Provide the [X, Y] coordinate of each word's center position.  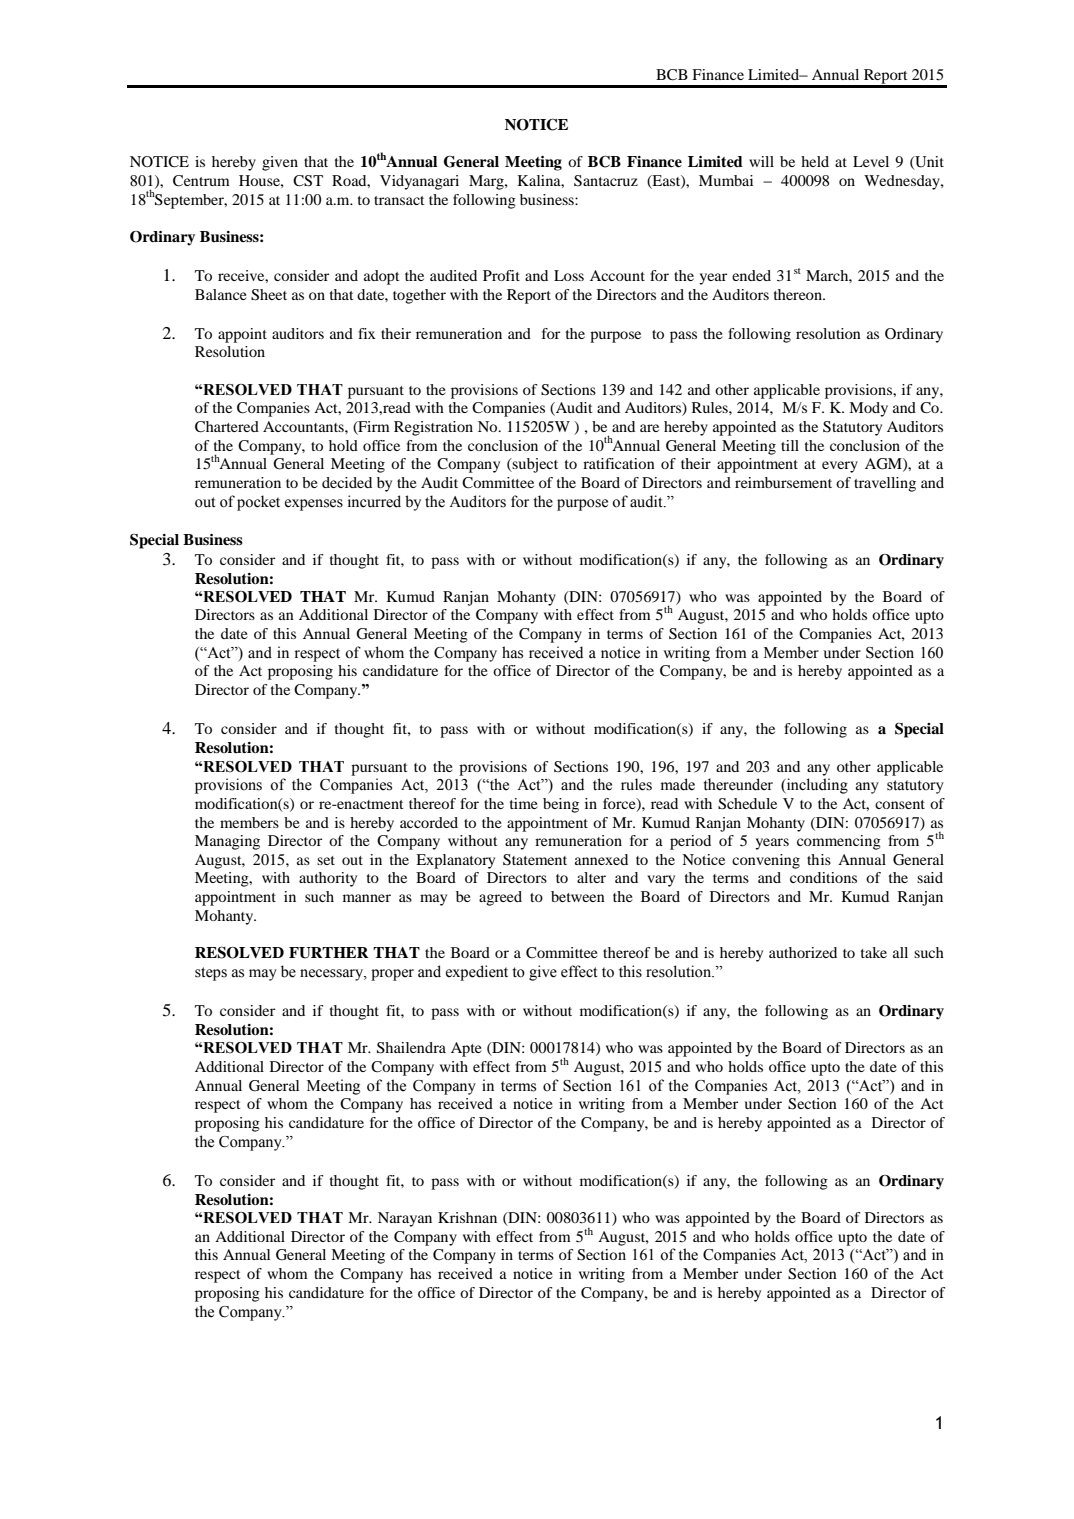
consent [900, 804]
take [874, 952]
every [840, 467]
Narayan [405, 1219]
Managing [227, 842]
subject [534, 465]
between [578, 896]
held [815, 161]
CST [308, 181]
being [561, 805]
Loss [569, 275]
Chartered [227, 427]
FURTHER [329, 953]
